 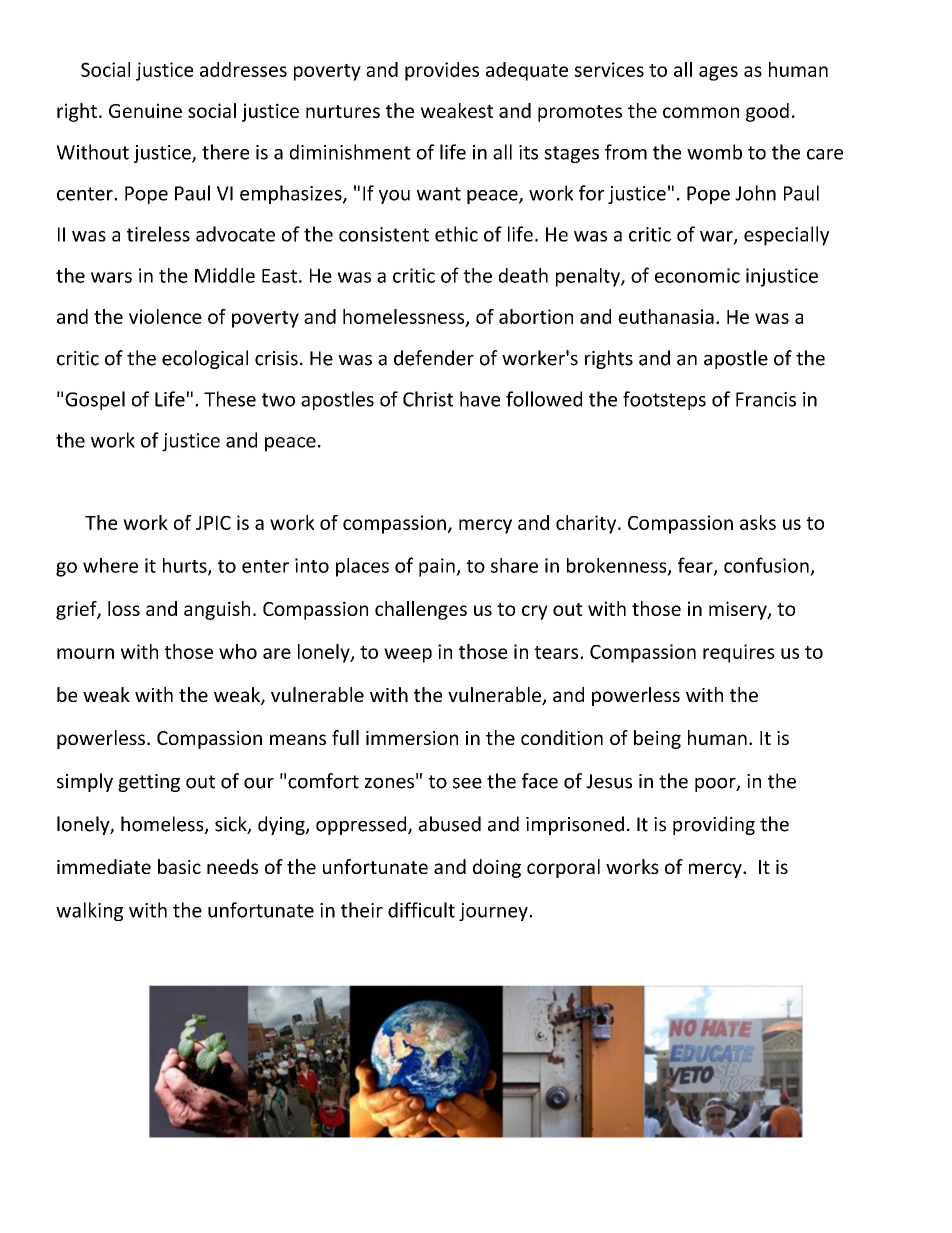 I want to click on These, so click(x=230, y=399).
